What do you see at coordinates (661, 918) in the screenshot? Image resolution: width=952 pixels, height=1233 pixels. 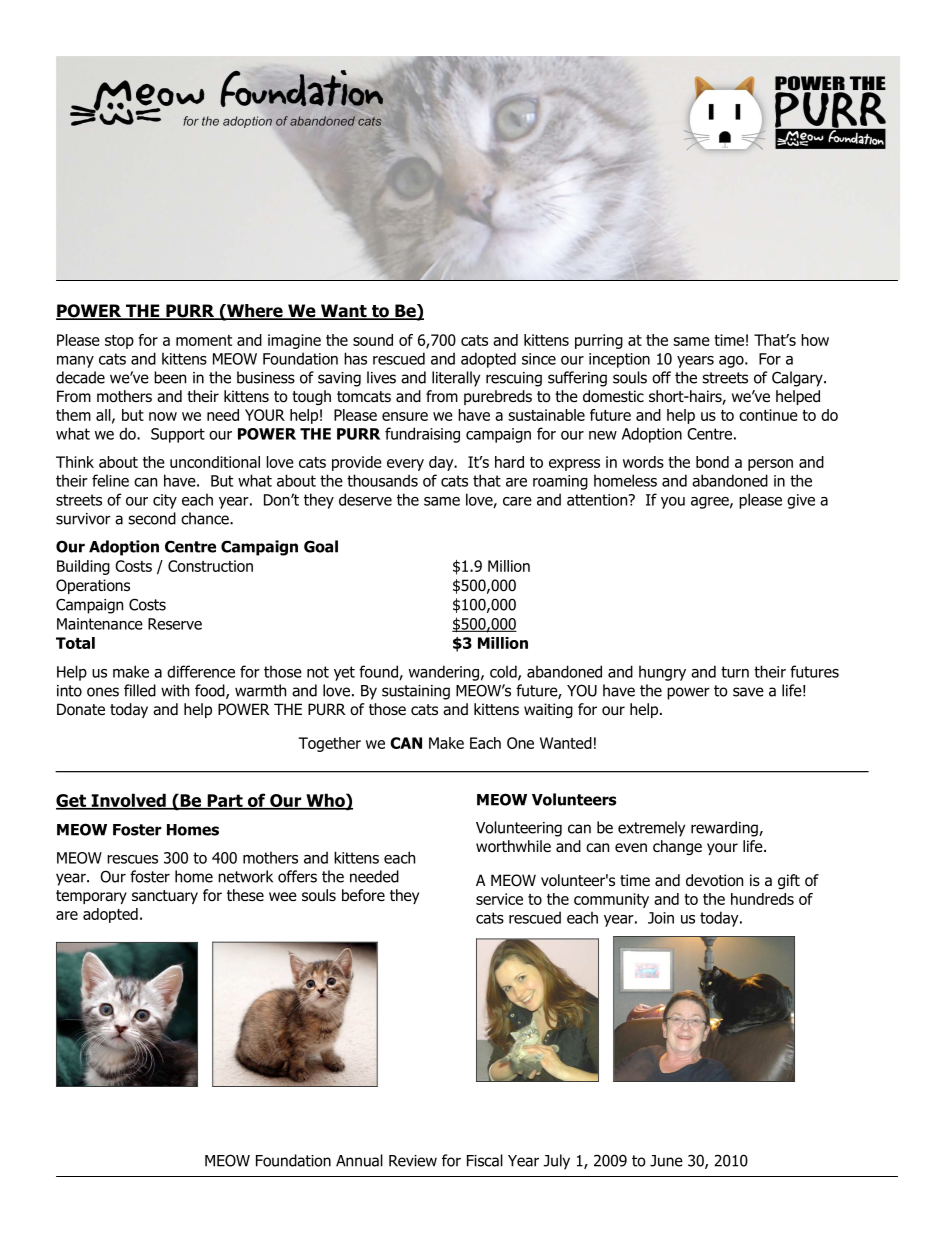 I see `Join` at bounding box center [661, 918].
